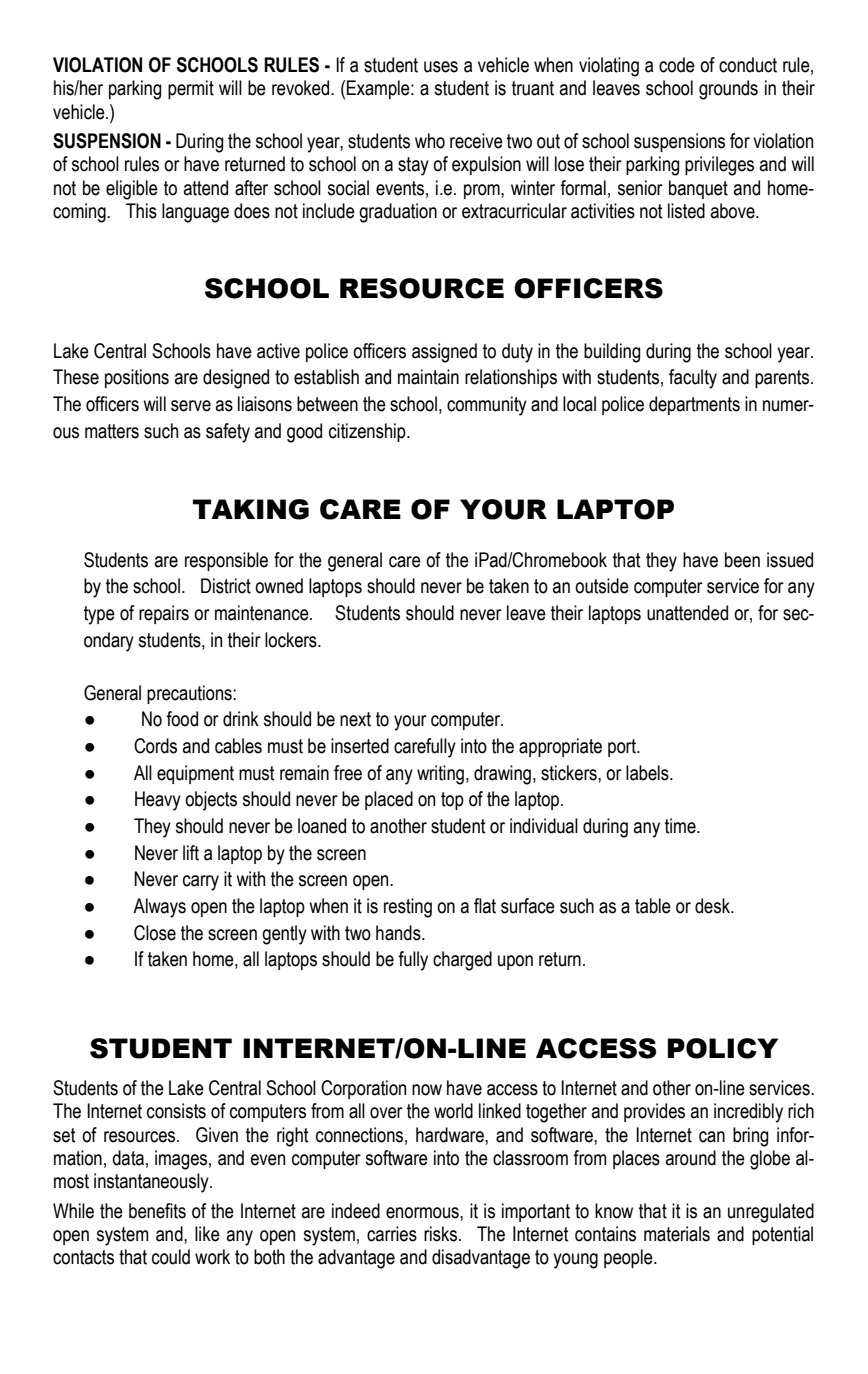 The width and height of the document is (868, 1374). Describe the element at coordinates (157, 1211) in the document. I see `benefits` at that location.
